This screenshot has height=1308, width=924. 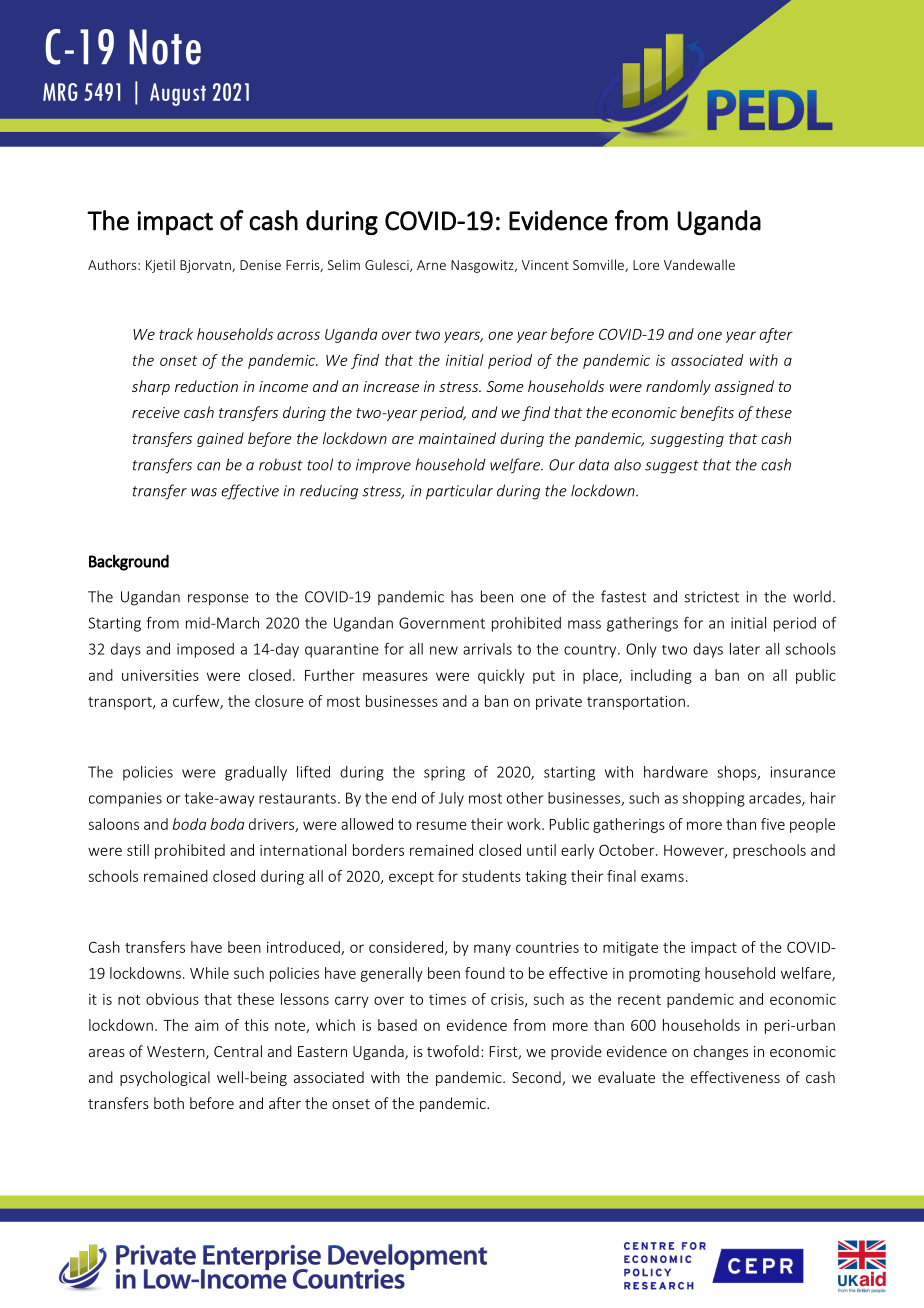 I want to click on assigned, so click(x=744, y=387).
